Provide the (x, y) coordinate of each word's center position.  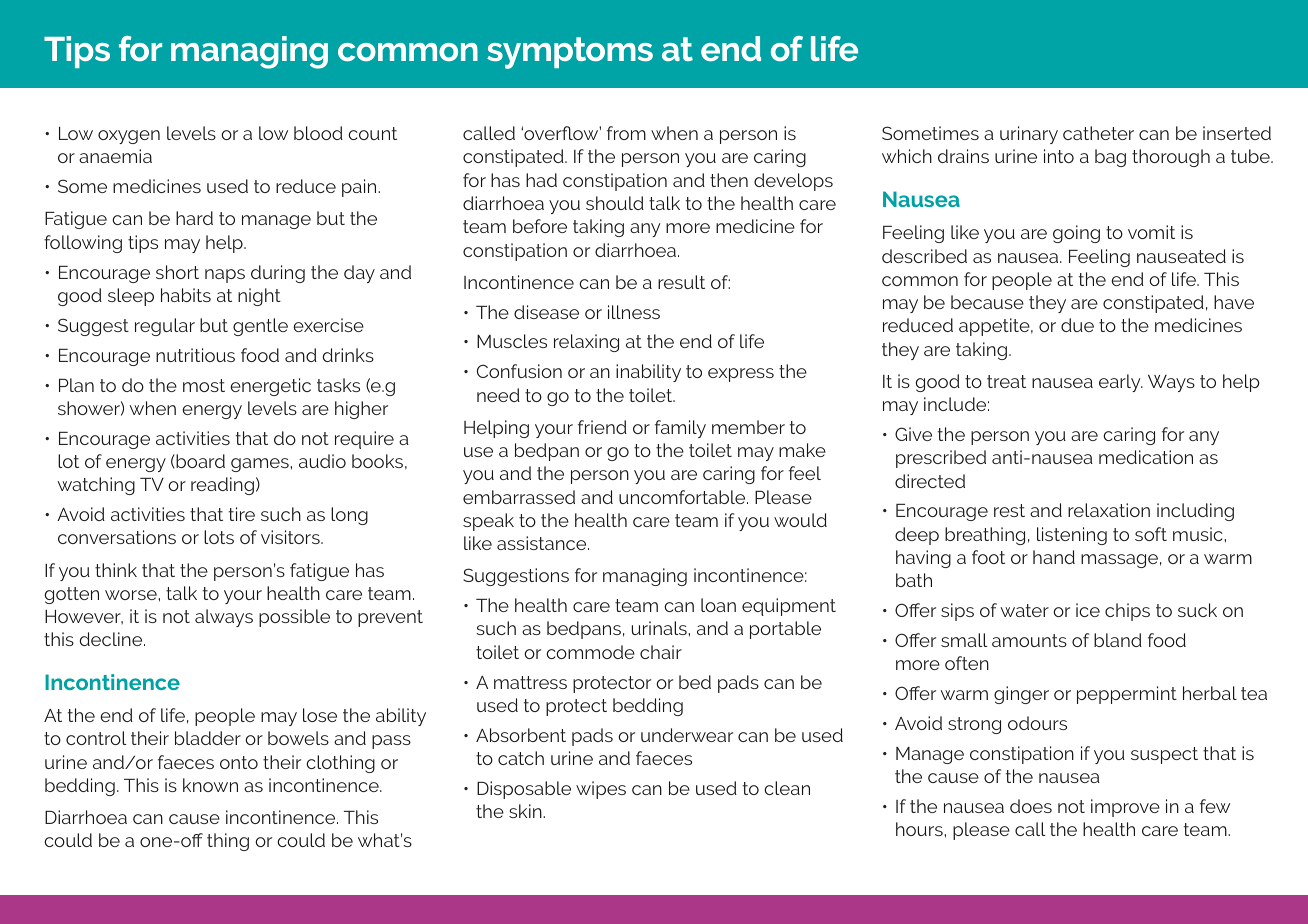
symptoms (570, 53)
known (210, 785)
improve (1125, 808)
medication (1146, 457)
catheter (1098, 133)
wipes (601, 790)
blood (318, 133)
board (199, 461)
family (680, 429)
